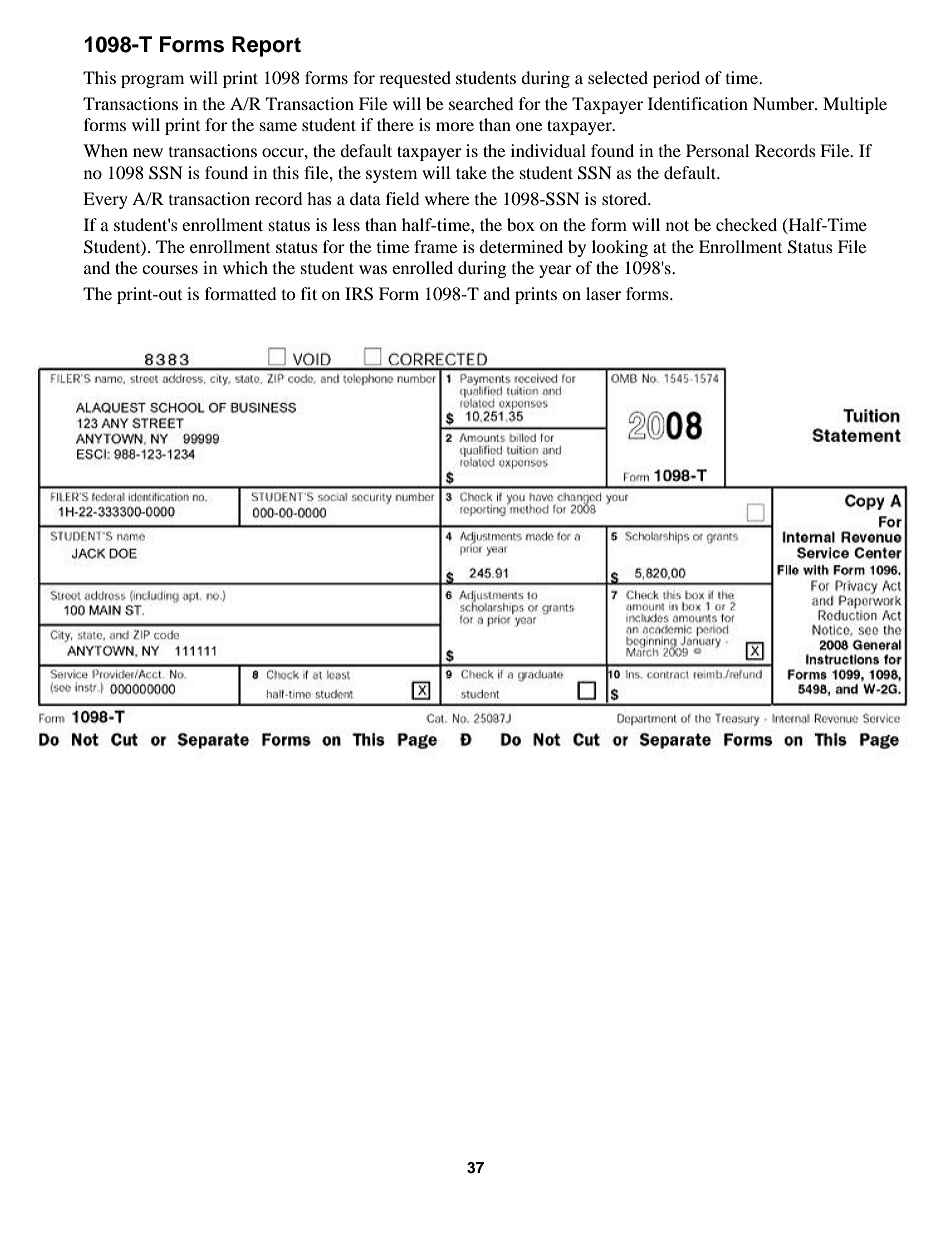  What do you see at coordinates (170, 269) in the image?
I see `courses` at bounding box center [170, 269].
